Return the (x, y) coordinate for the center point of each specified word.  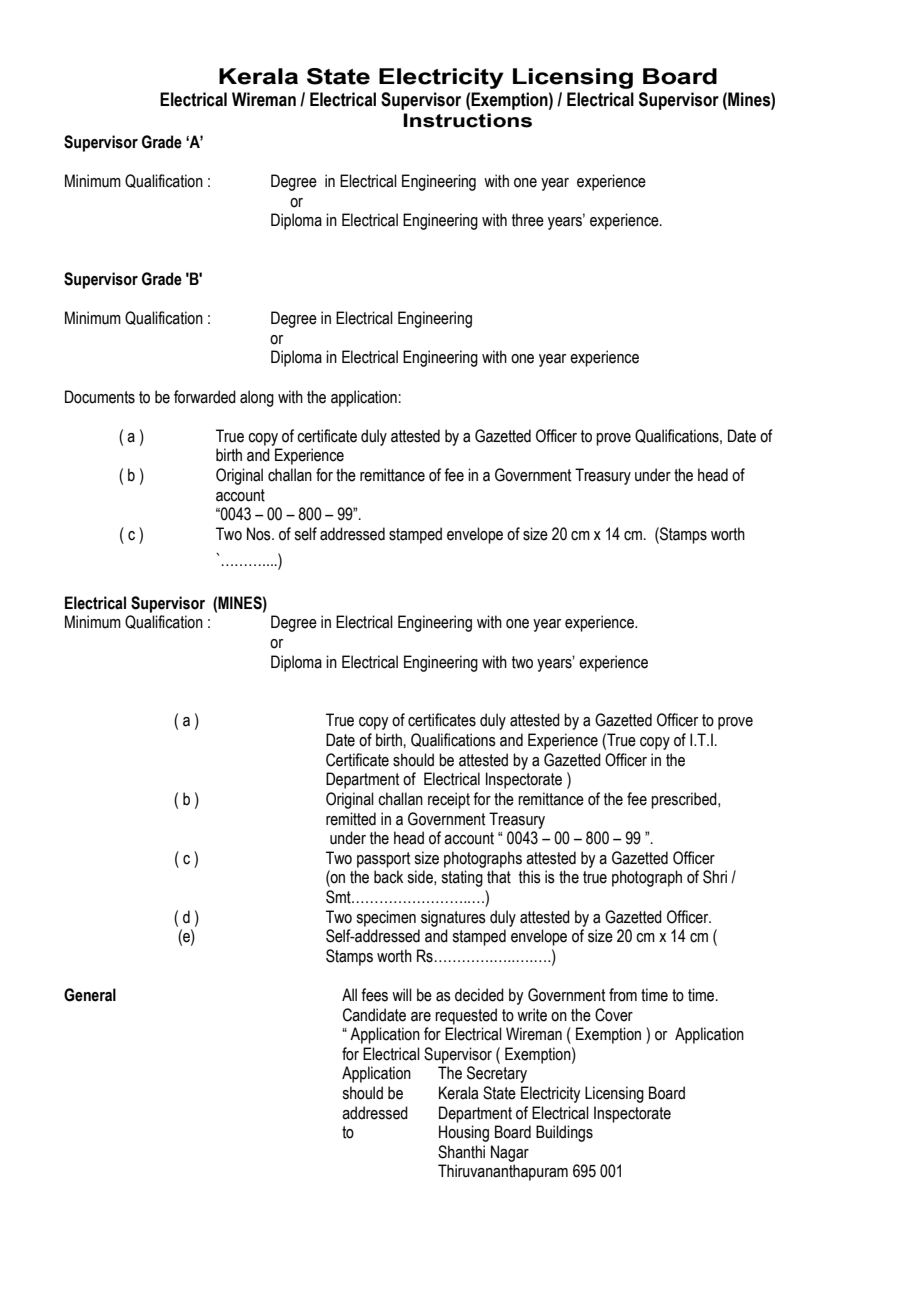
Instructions (467, 120)
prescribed (685, 800)
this (530, 877)
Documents (100, 397)
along (257, 398)
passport (383, 860)
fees (374, 995)
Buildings (564, 1133)
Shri (715, 877)
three (528, 220)
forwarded (205, 397)
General (90, 995)
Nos (260, 534)
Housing (464, 1133)
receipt (449, 800)
